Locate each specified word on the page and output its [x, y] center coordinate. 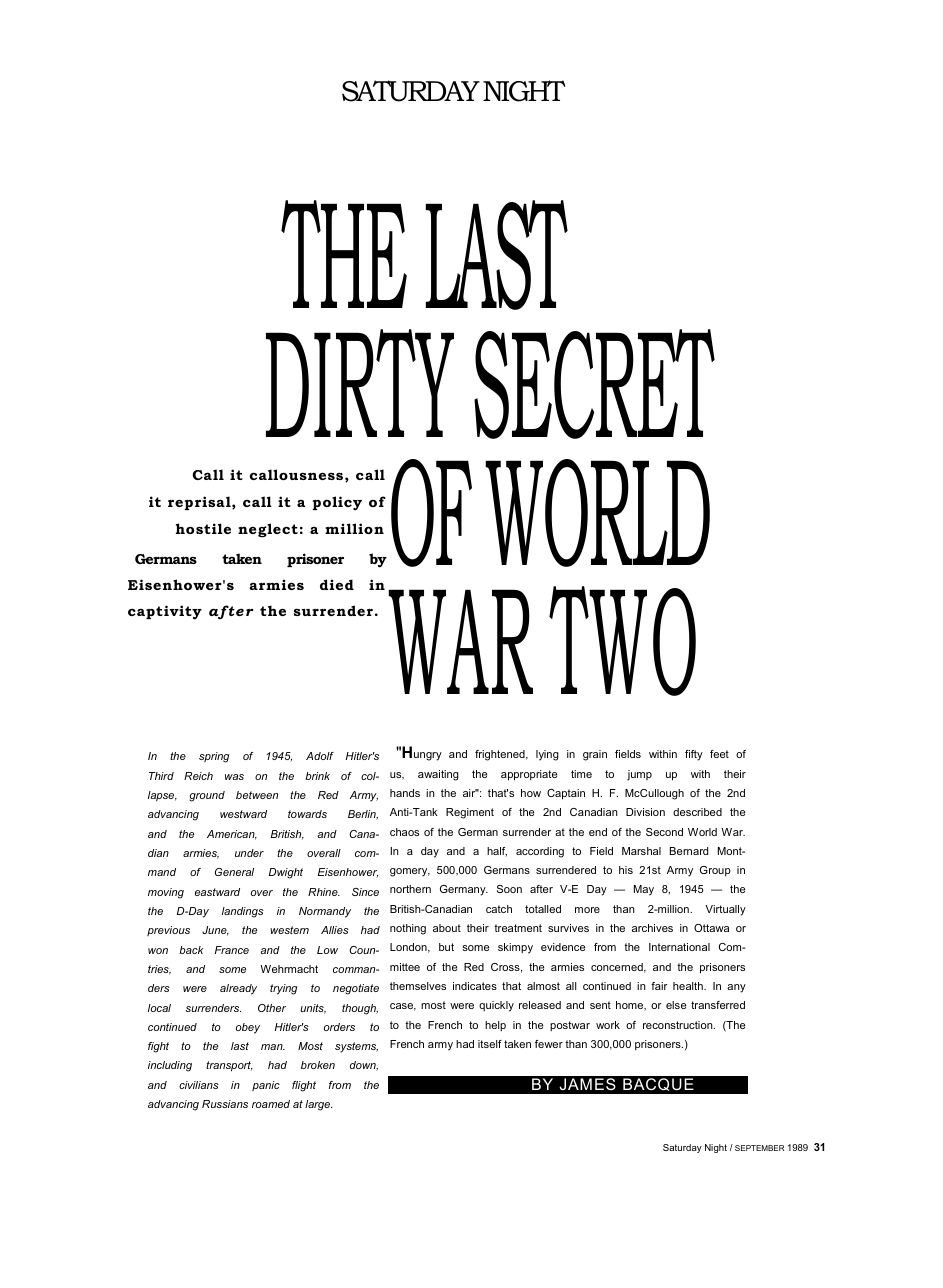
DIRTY [360, 383]
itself [490, 1044]
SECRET [594, 384]
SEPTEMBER [760, 1148]
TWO [622, 641]
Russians [225, 1104]
